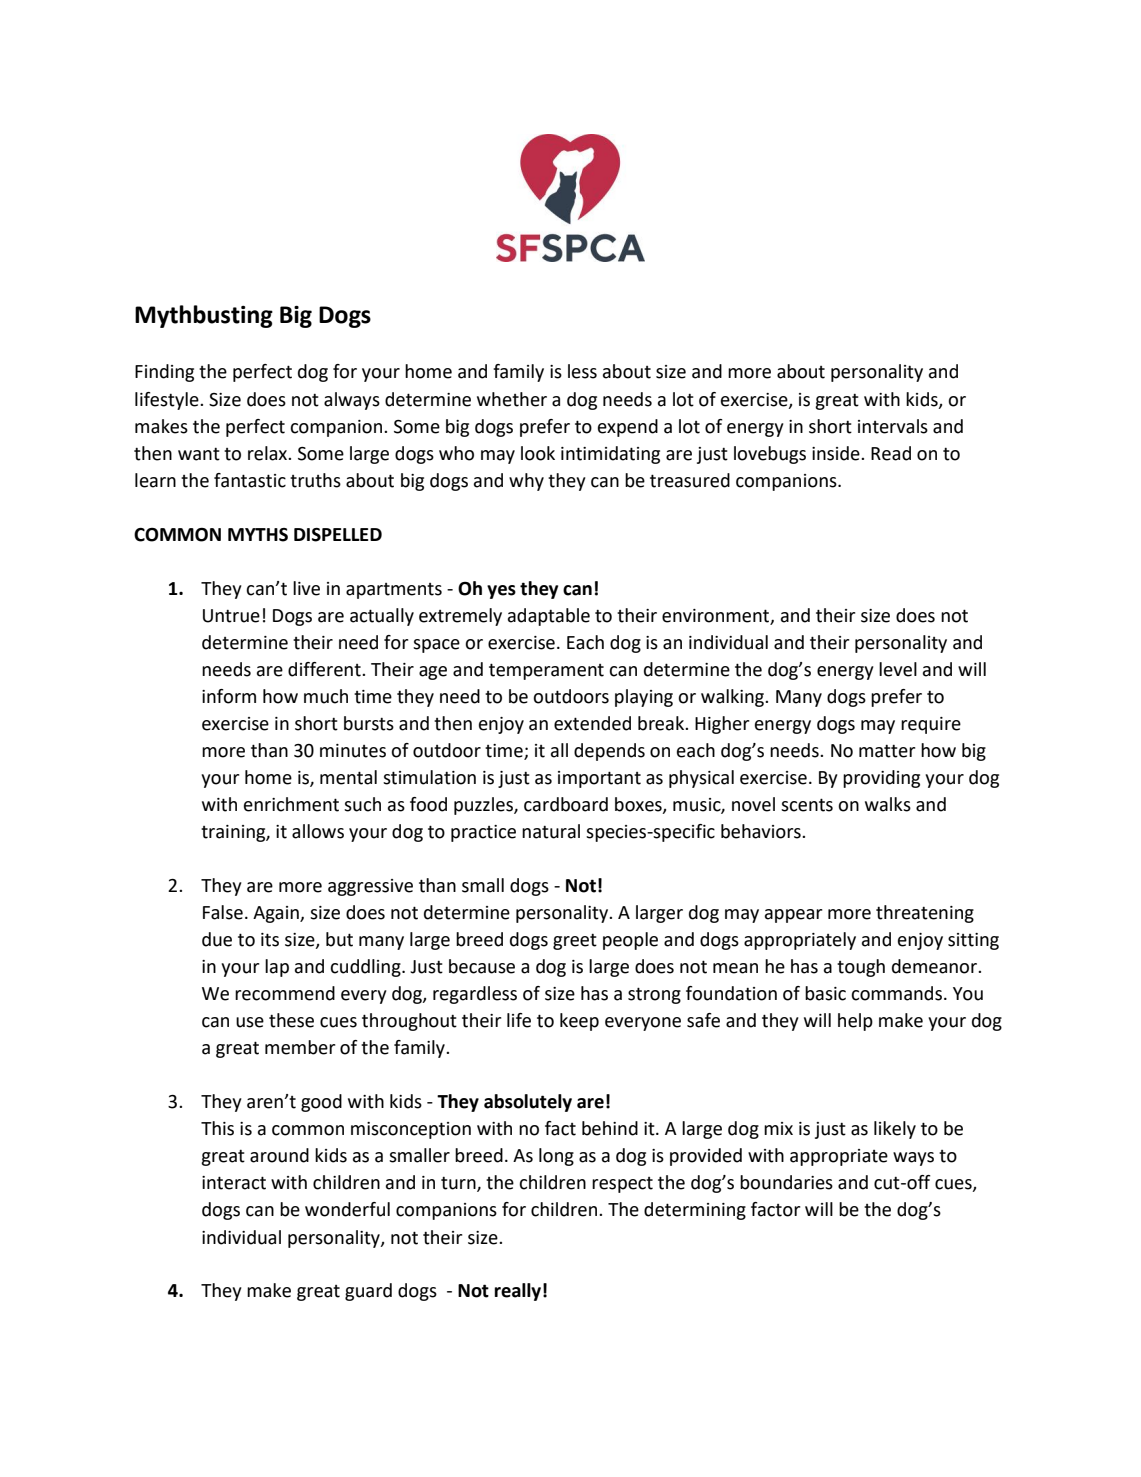 The image size is (1141, 1477). What do you see at coordinates (622, 1185) in the screenshot?
I see `respect` at bounding box center [622, 1185].
